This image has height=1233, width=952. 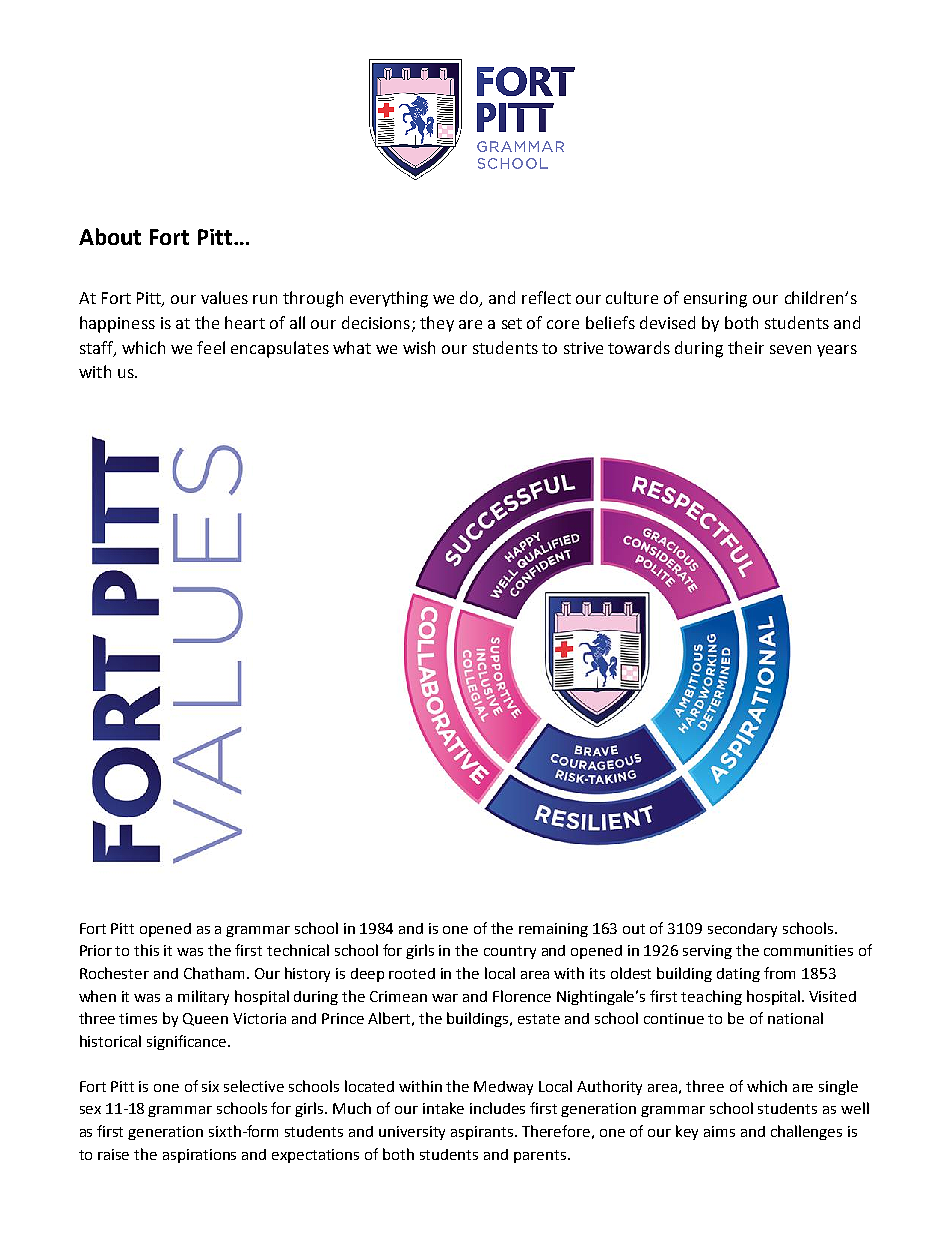 What do you see at coordinates (419, 347) in the image?
I see `wish` at bounding box center [419, 347].
